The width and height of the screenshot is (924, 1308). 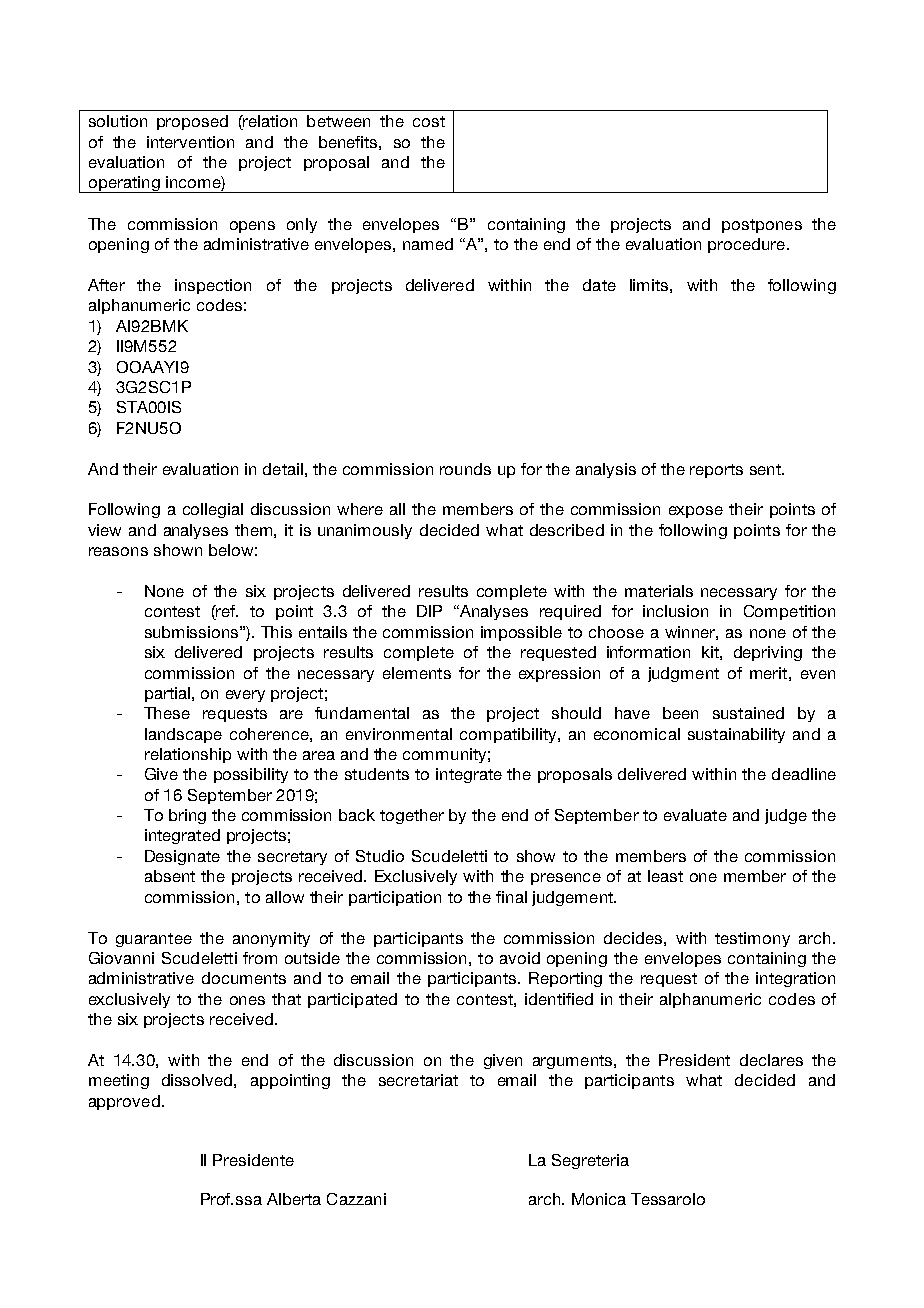 I want to click on approved, so click(x=124, y=1102).
